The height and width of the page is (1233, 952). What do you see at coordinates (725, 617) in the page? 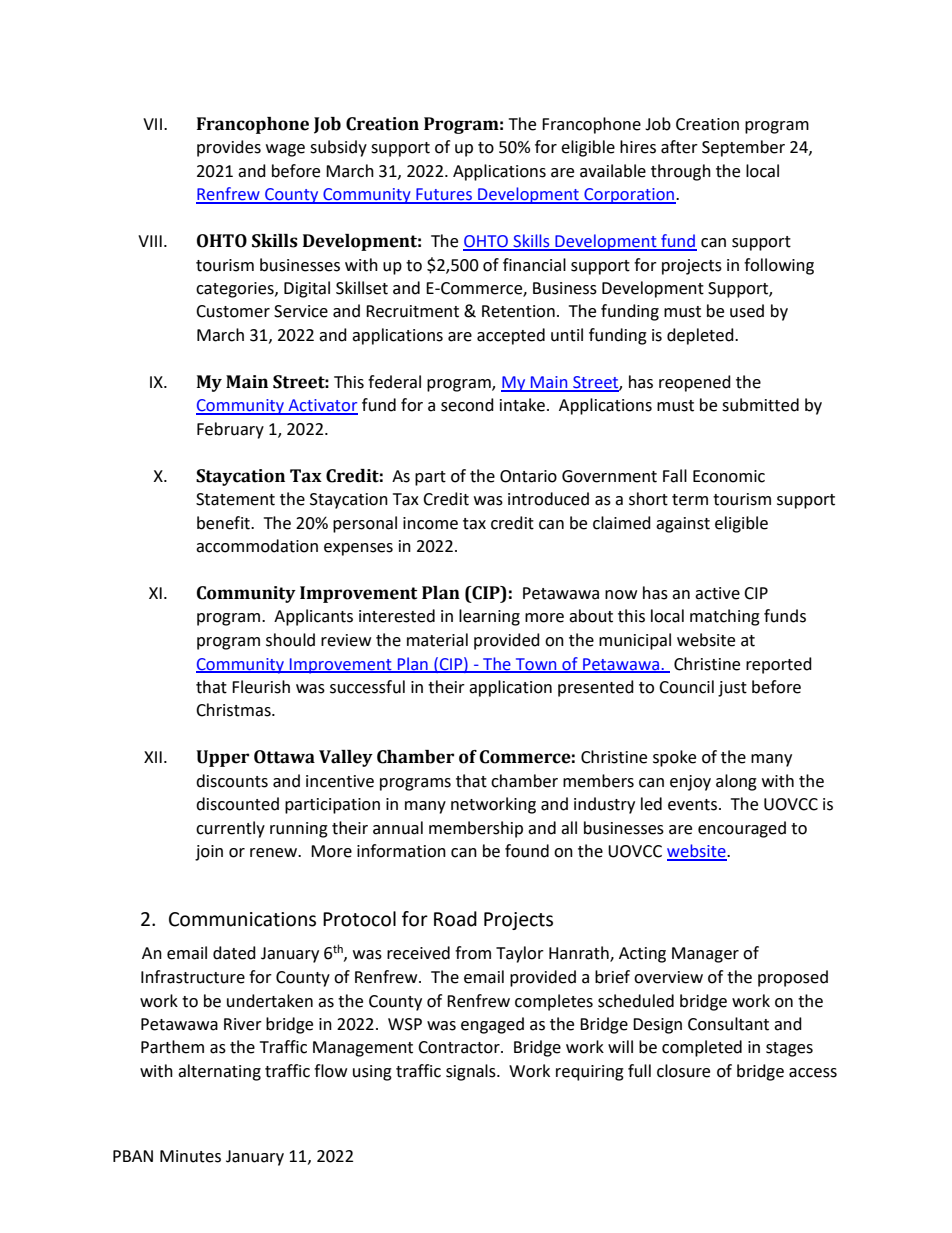
I see `matching` at bounding box center [725, 617].
